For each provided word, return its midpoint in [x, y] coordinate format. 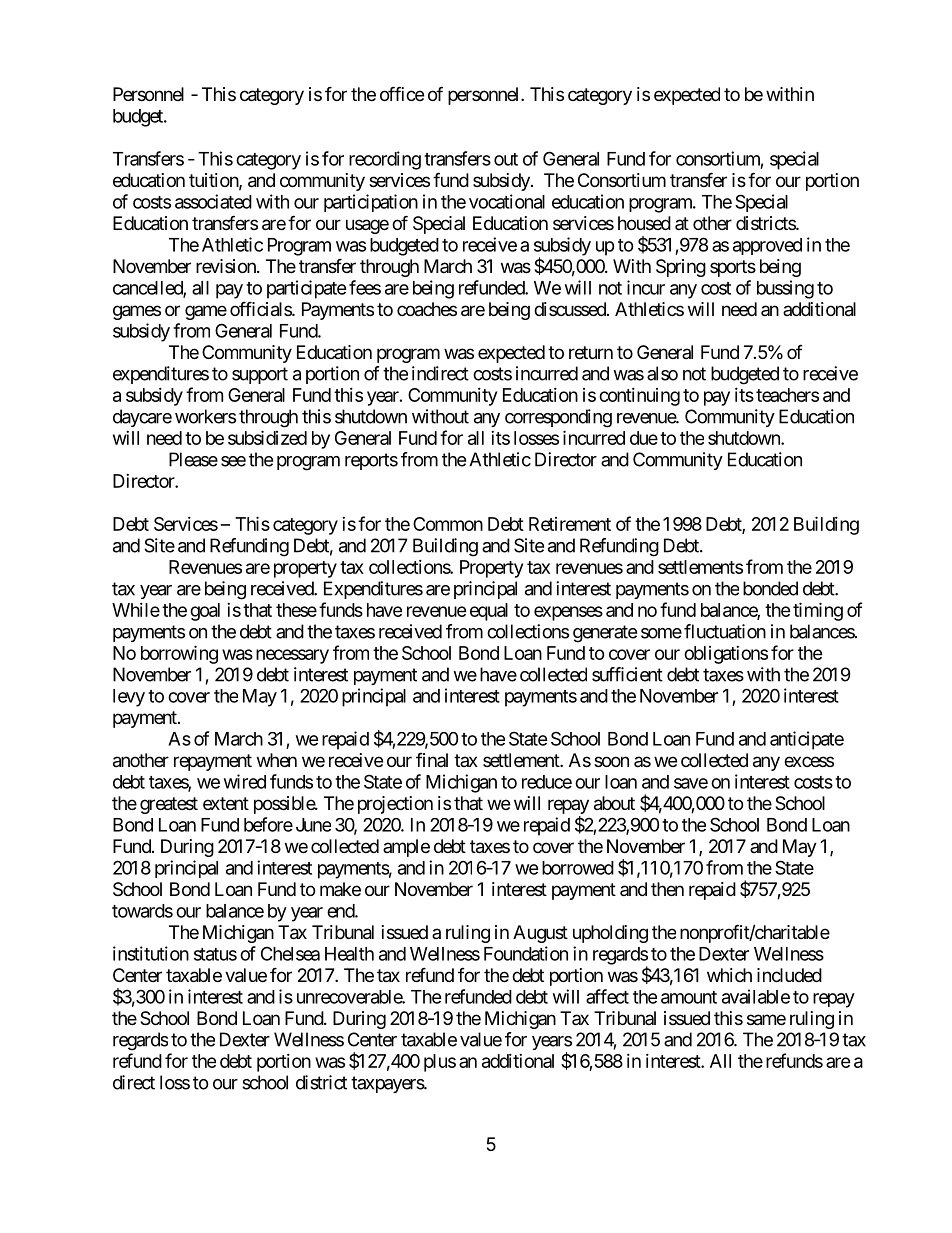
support [260, 375]
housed [644, 223]
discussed [571, 309]
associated [213, 201]
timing [818, 611]
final [432, 760]
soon [611, 761]
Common [448, 524]
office [402, 93]
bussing [785, 289]
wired [245, 781]
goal [205, 612]
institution [151, 953]
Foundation [526, 953]
